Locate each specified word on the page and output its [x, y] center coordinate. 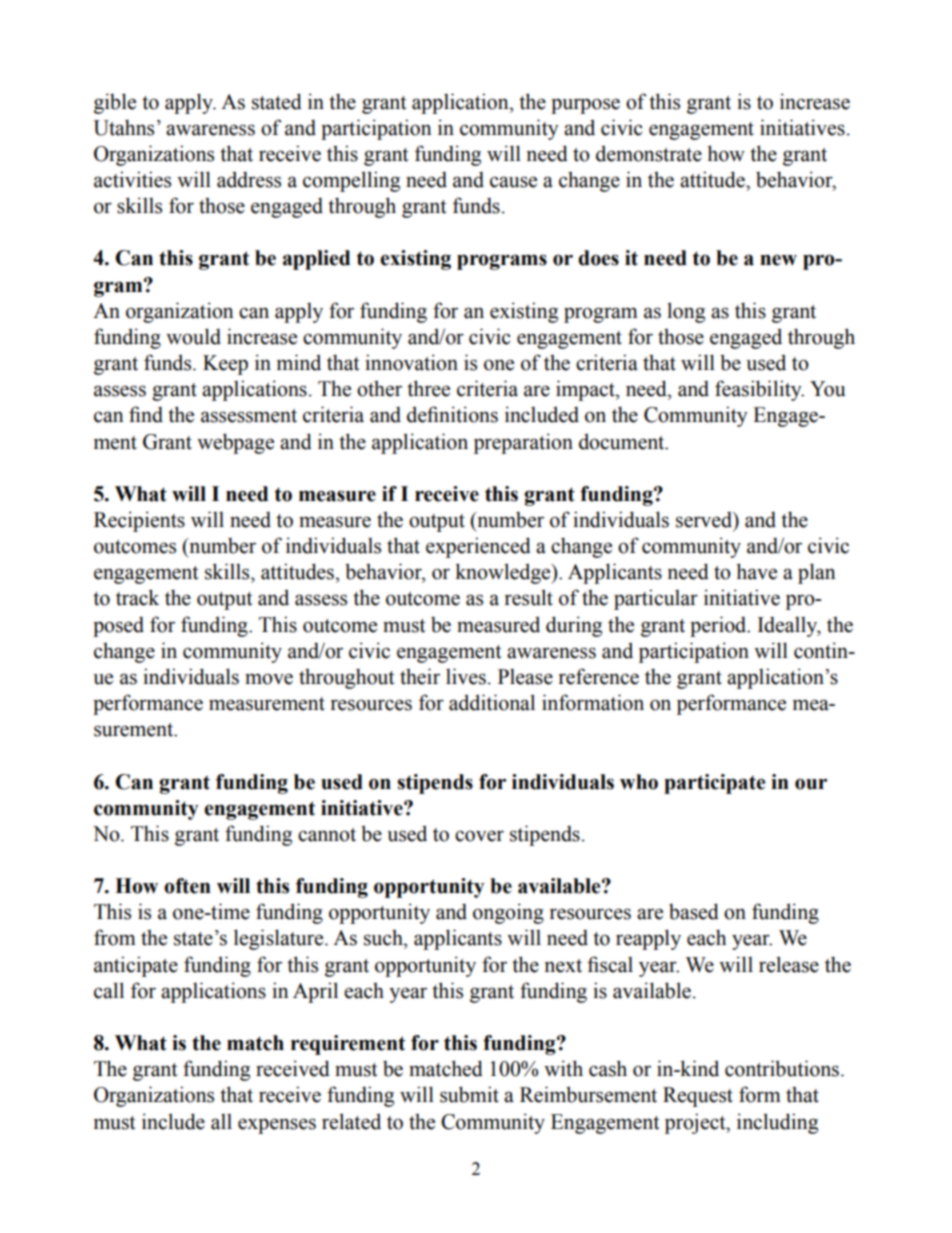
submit [469, 1094]
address [249, 179]
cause [513, 182]
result [529, 597]
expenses [277, 1126]
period [719, 626]
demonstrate [649, 153]
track [137, 597]
